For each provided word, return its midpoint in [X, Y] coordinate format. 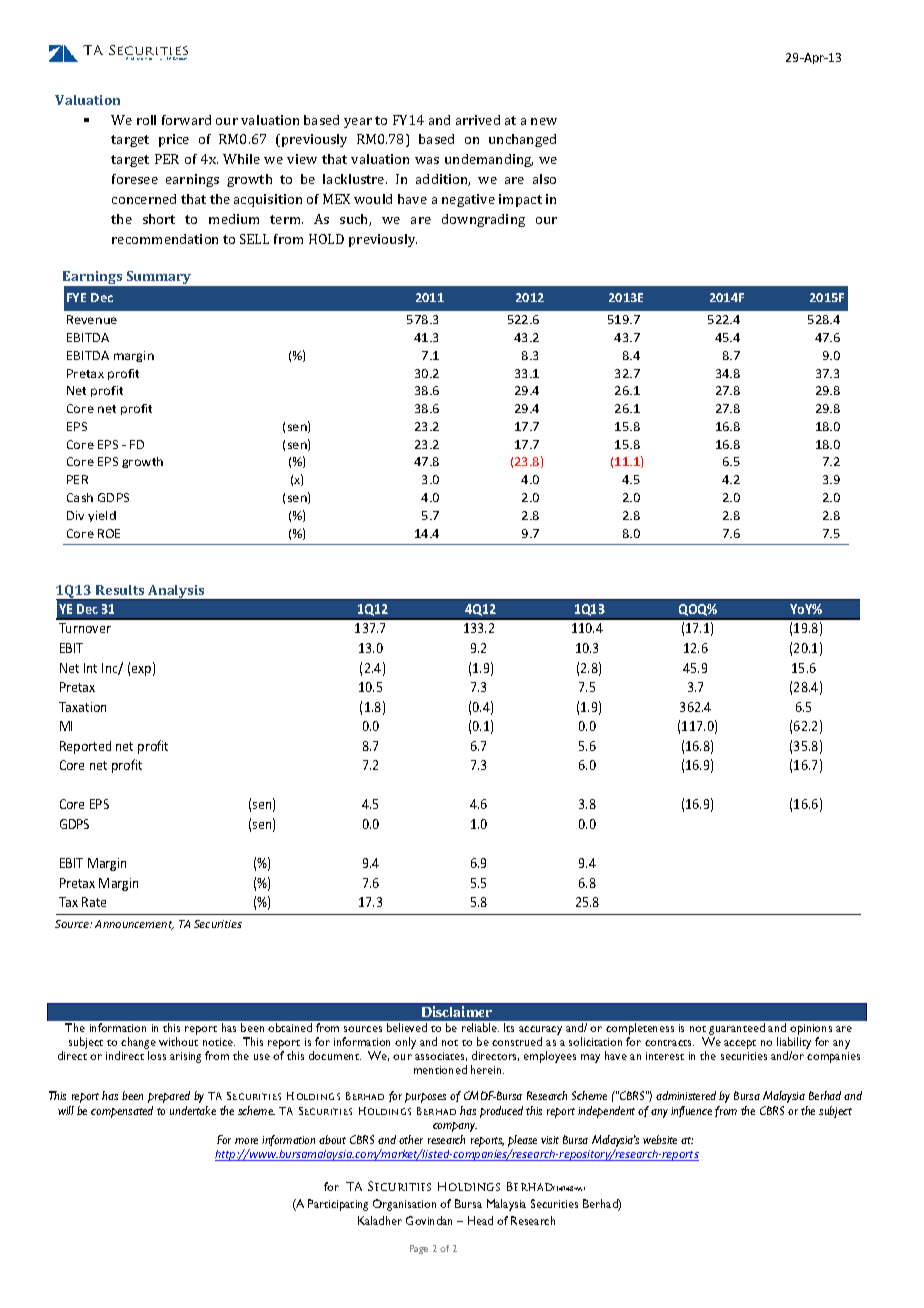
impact [520, 200]
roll [146, 120]
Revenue [92, 319]
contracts [669, 1043]
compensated [122, 1112]
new [544, 121]
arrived [478, 120]
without [178, 1041]
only [405, 1043]
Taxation [82, 707]
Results [120, 590]
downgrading [483, 220]
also [544, 179]
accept [740, 1044]
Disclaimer [457, 1011]
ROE [109, 533]
